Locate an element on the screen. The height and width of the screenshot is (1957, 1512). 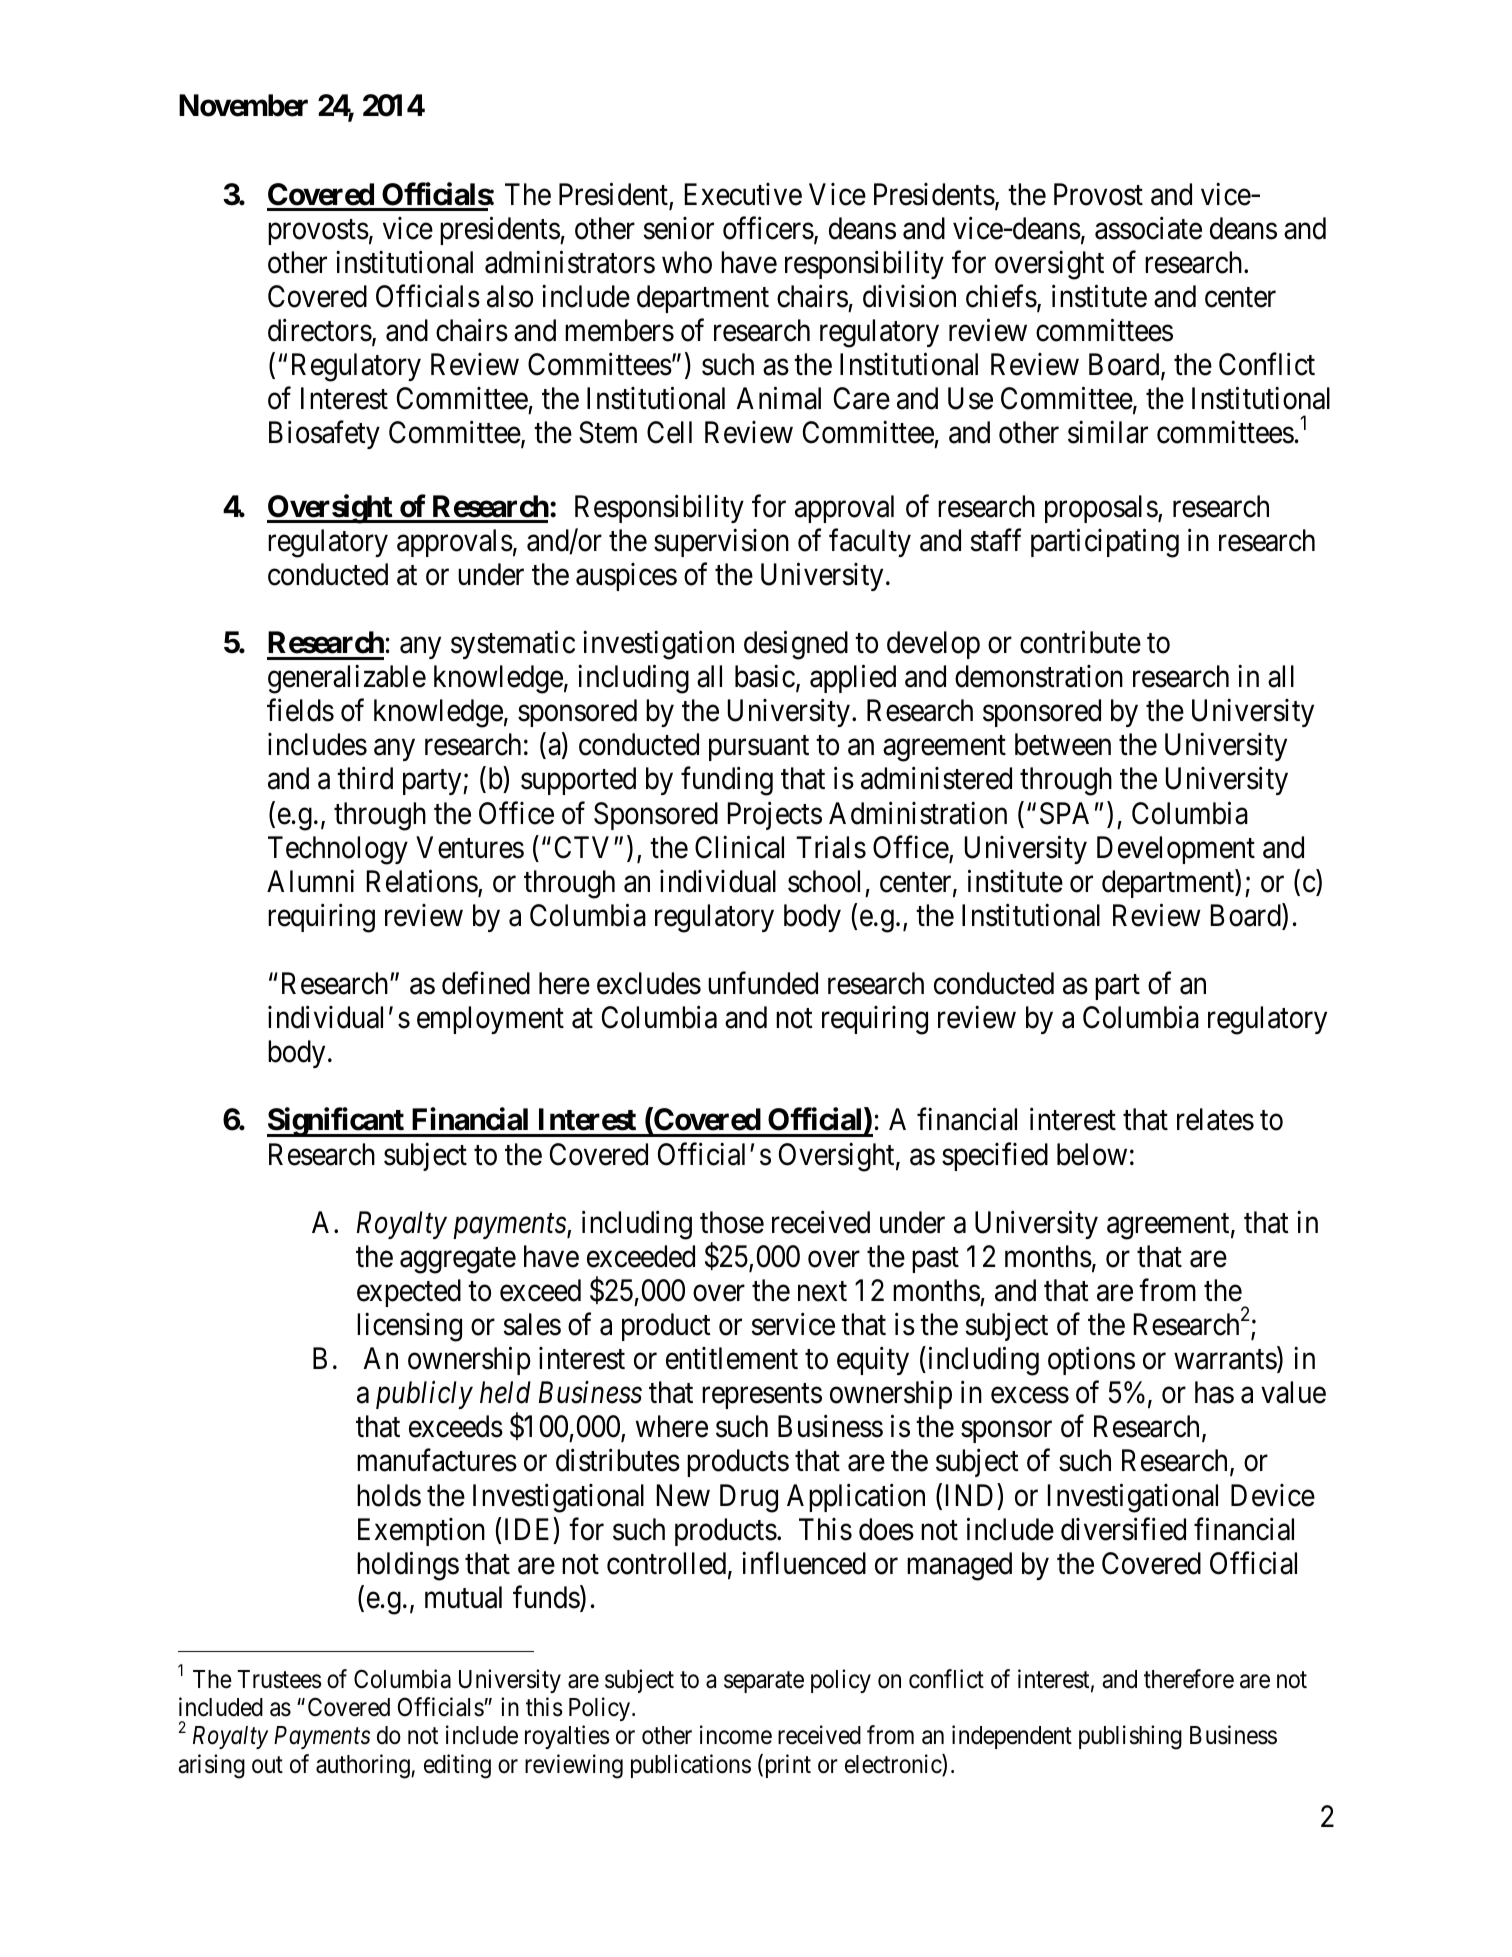
Executive is located at coordinates (743, 194).
